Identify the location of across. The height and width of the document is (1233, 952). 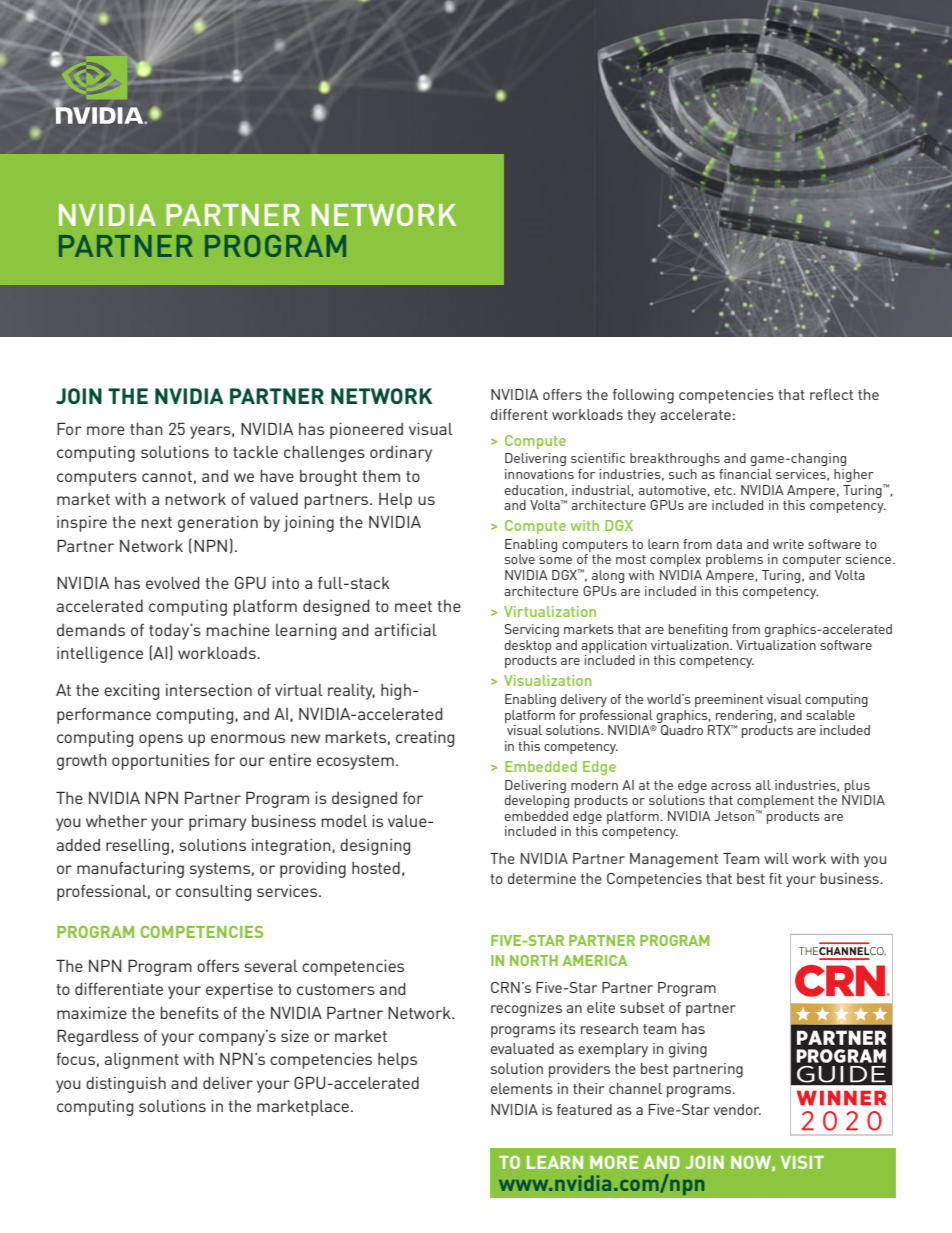
(731, 786).
